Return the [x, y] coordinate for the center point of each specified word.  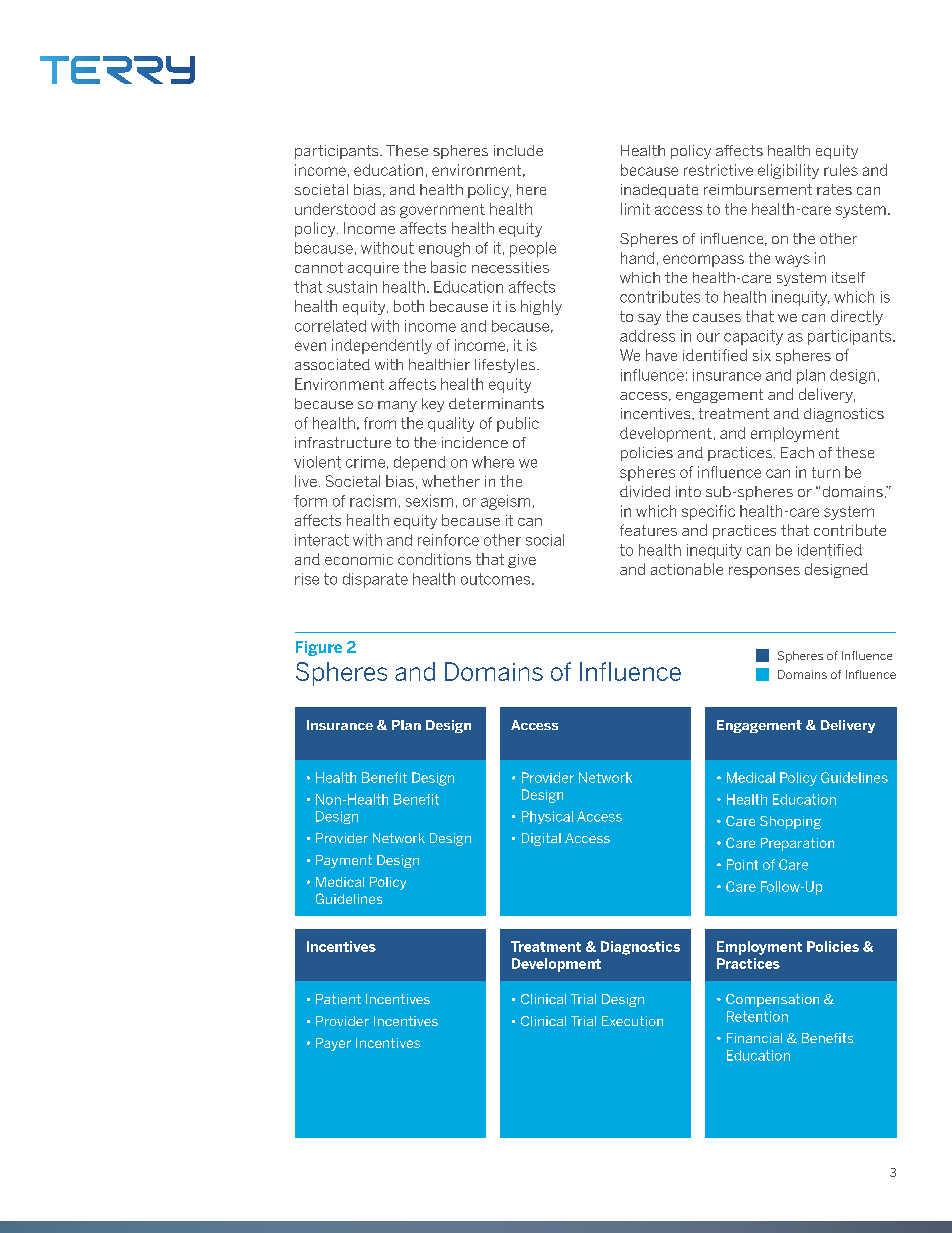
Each [797, 452]
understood [335, 209]
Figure [319, 648]
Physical [547, 817]
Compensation [772, 1000]
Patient [338, 999]
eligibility [788, 171]
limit [635, 209]
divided [645, 491]
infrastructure [343, 442]
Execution [632, 1021]
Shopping [790, 822]
